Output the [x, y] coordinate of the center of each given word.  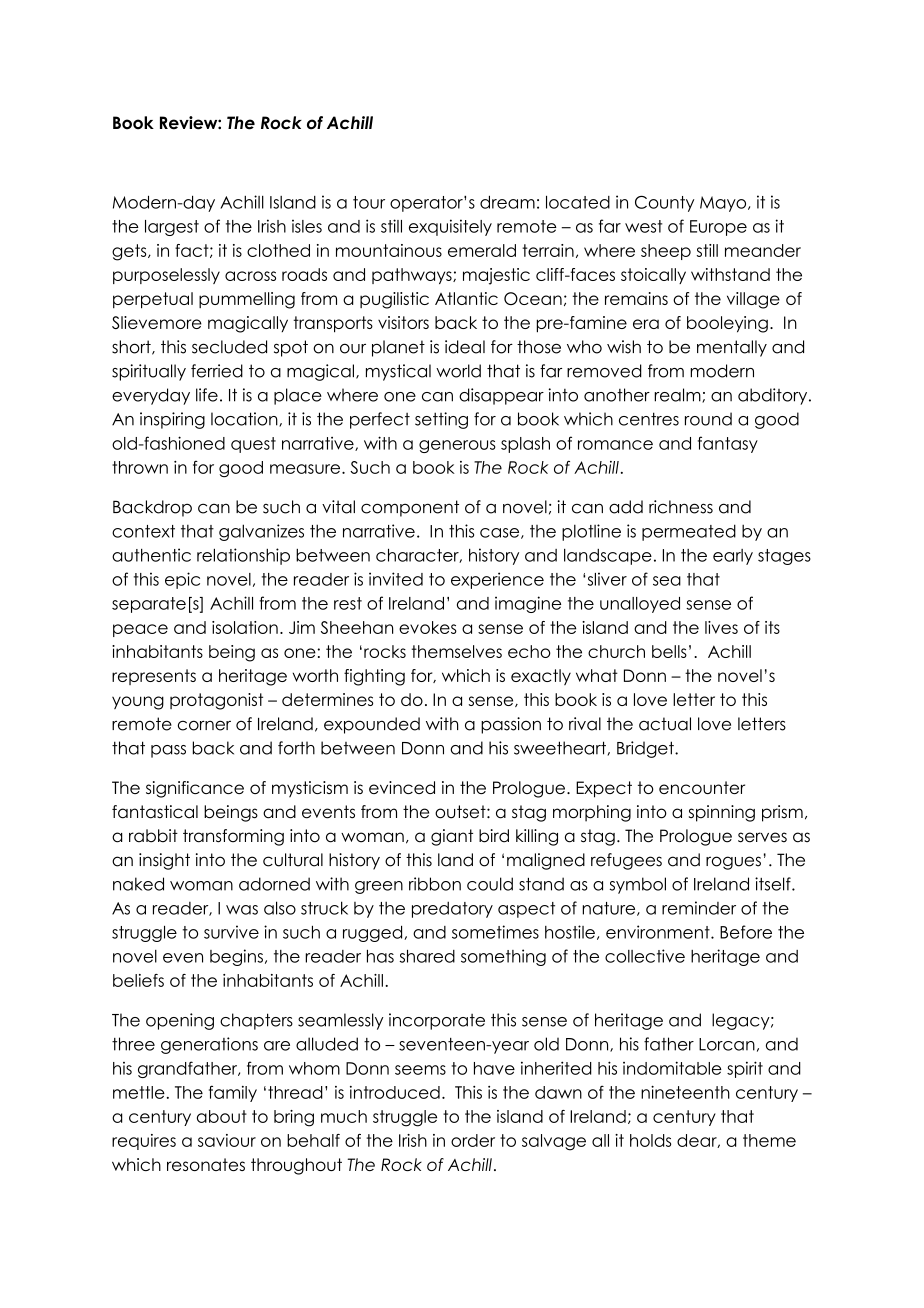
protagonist [216, 701]
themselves [456, 651]
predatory [452, 909]
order [473, 1140]
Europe [718, 228]
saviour [227, 1140]
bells [669, 651]
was [242, 910]
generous [457, 446]
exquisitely [450, 227]
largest [172, 228]
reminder [699, 908]
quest [253, 445]
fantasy [728, 444]
